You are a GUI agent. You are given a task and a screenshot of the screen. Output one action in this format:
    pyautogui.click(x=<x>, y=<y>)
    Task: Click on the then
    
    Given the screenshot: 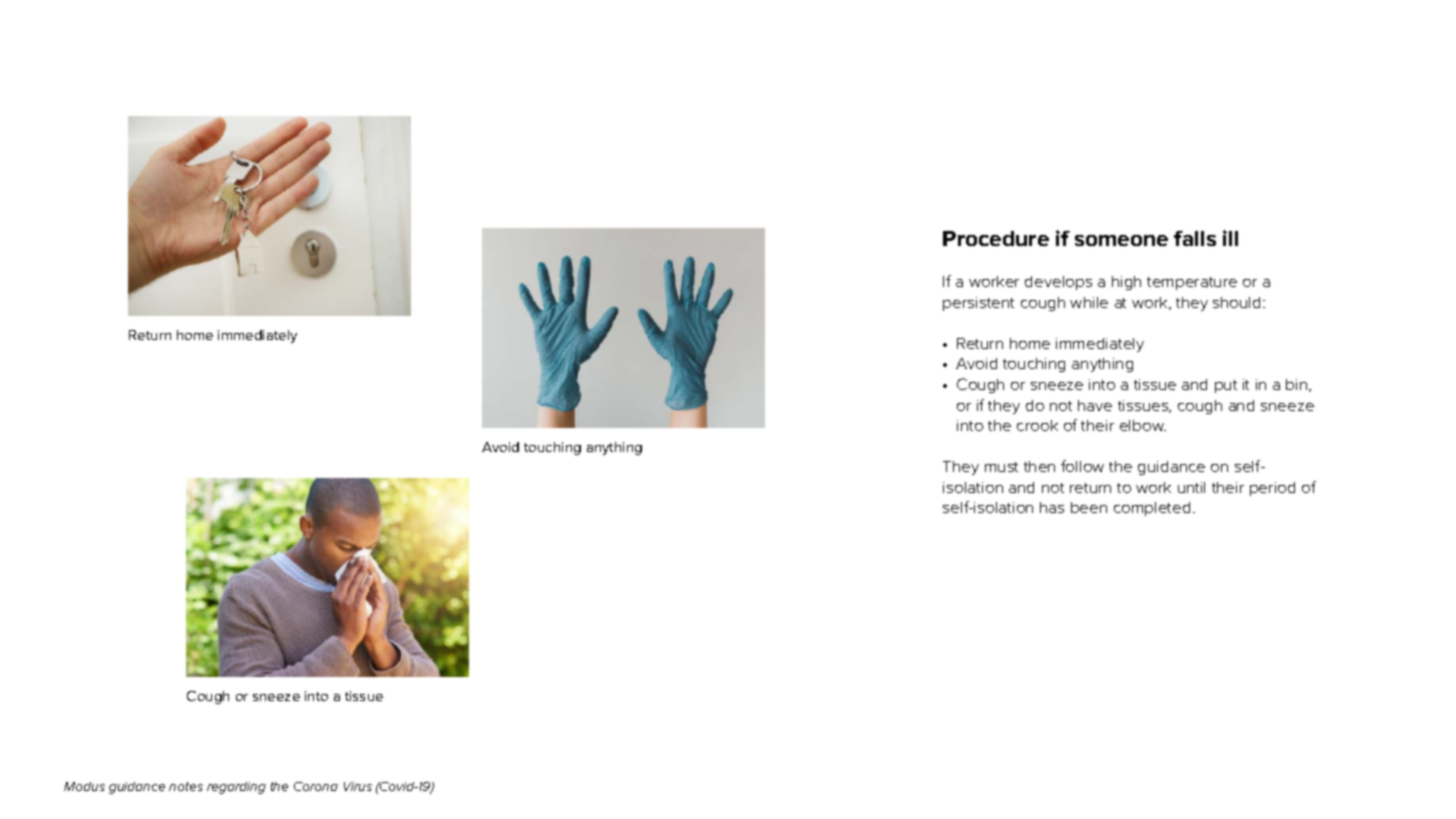 What is the action you would take?
    pyautogui.click(x=1039, y=466)
